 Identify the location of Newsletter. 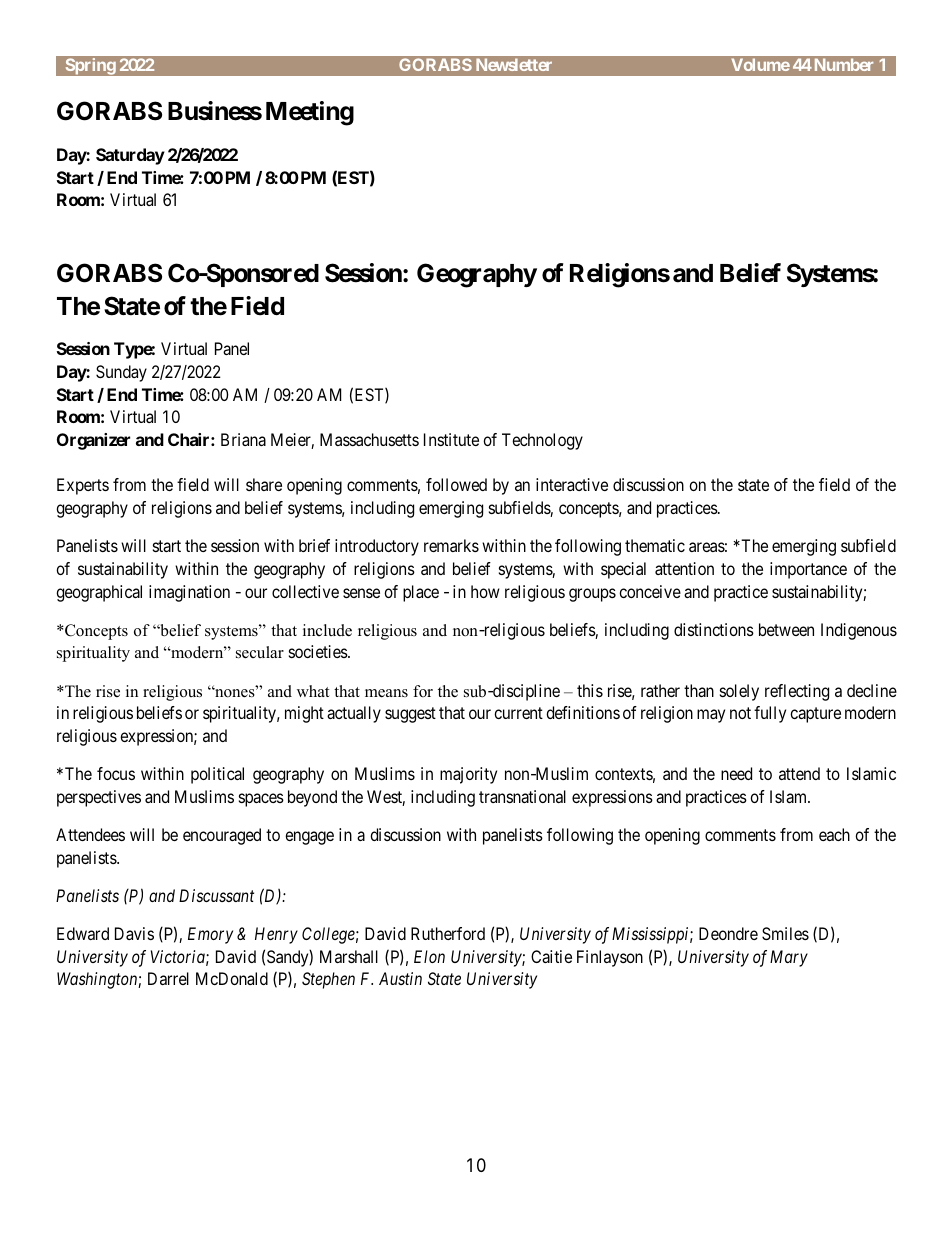
(514, 64).
